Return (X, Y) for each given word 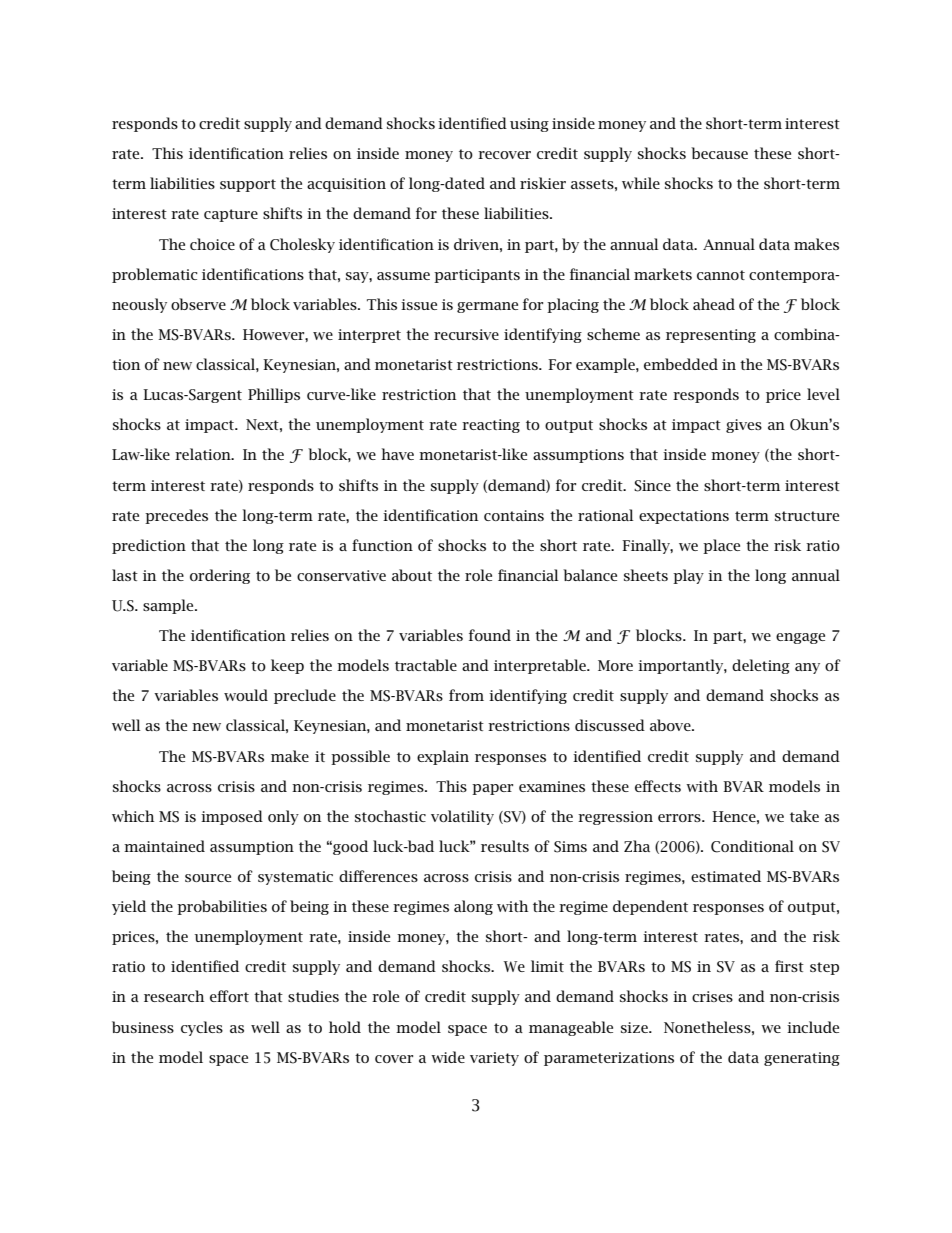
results (505, 846)
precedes (176, 516)
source (208, 878)
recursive (466, 334)
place (721, 546)
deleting (761, 666)
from (466, 695)
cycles (202, 1028)
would (246, 695)
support (248, 185)
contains (514, 515)
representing (711, 336)
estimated (726, 876)
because (719, 153)
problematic (155, 275)
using (529, 125)
